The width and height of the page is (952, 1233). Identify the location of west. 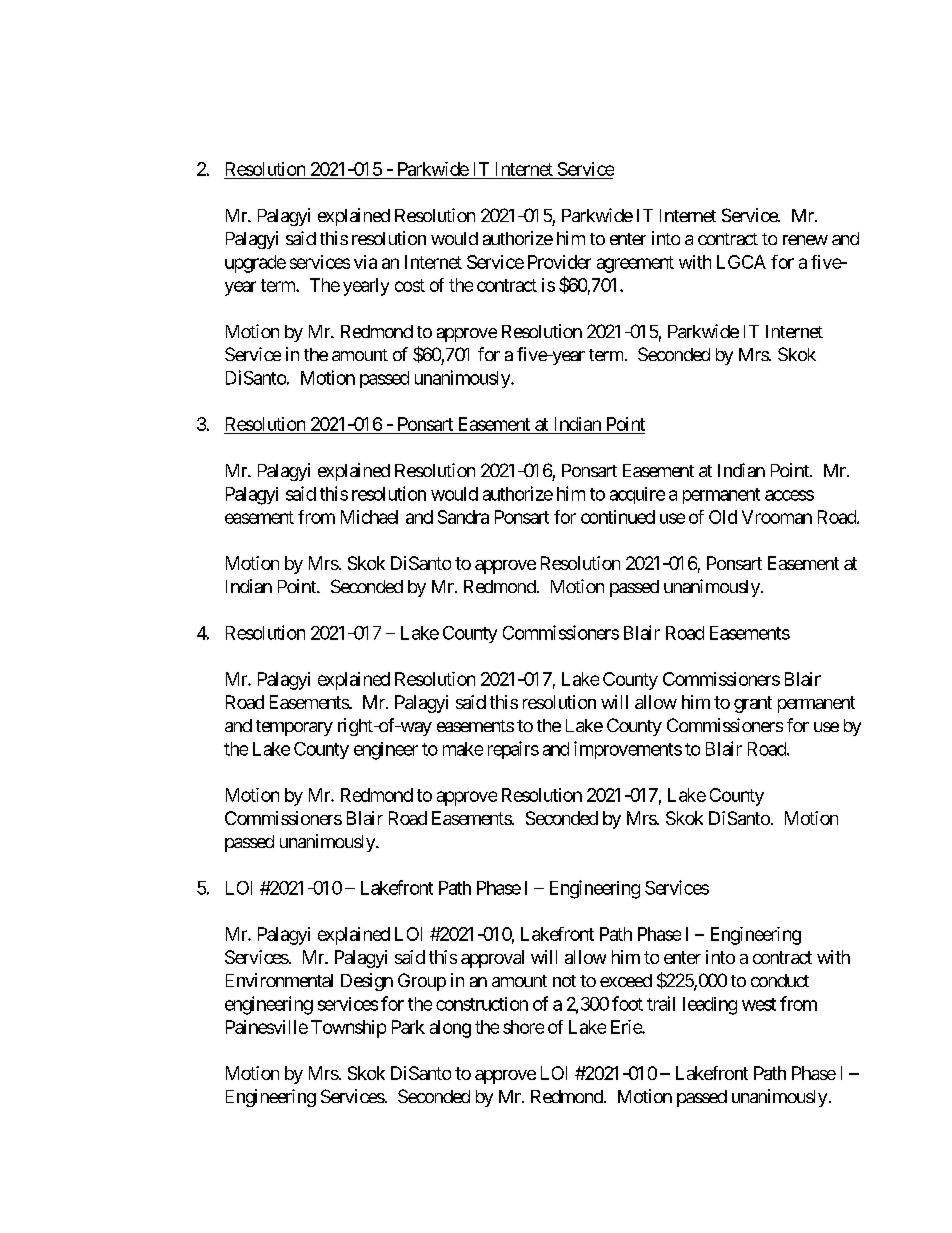
(759, 1004).
